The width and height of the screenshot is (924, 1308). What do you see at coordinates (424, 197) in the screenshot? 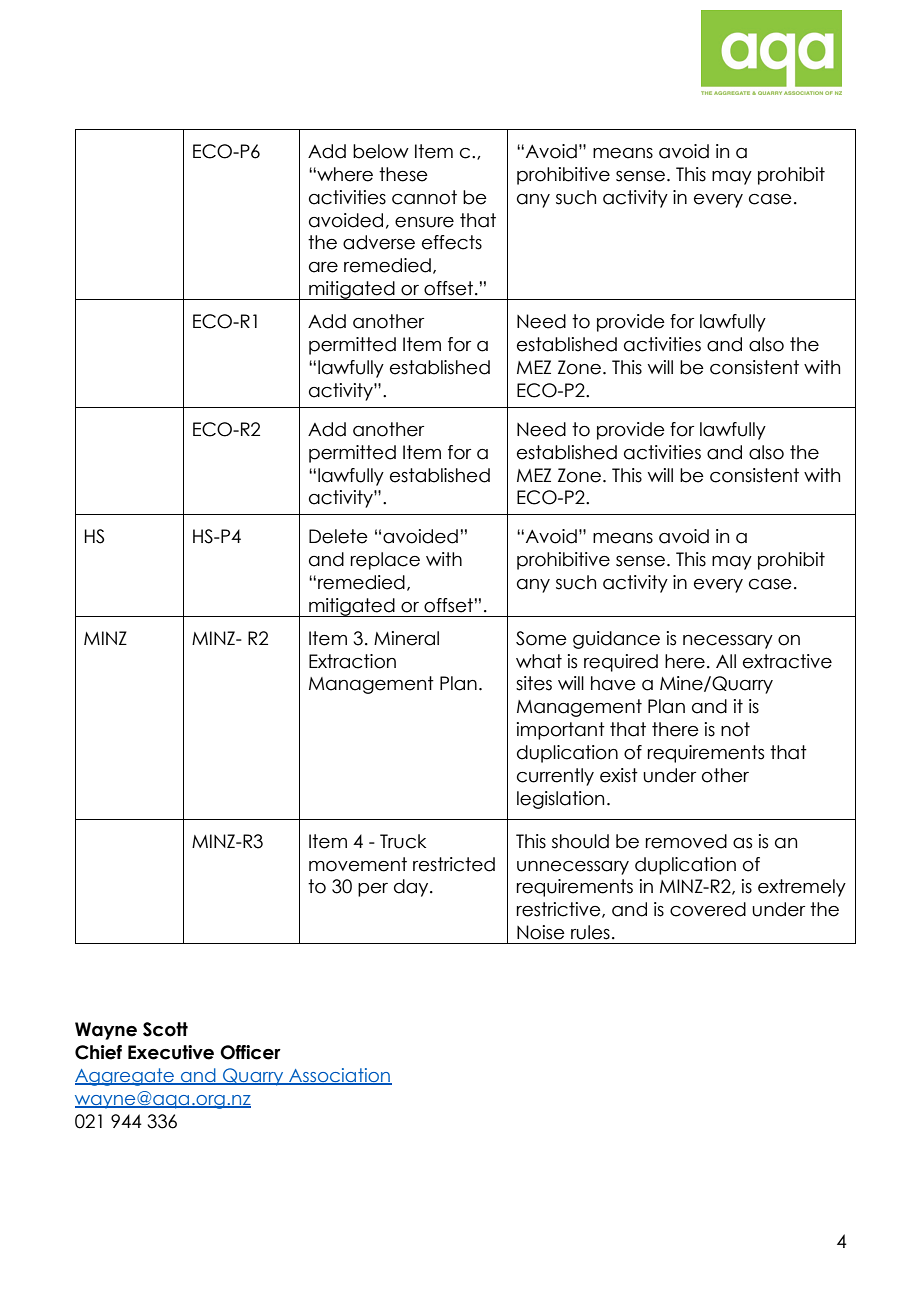
I see `cannot` at bounding box center [424, 197].
